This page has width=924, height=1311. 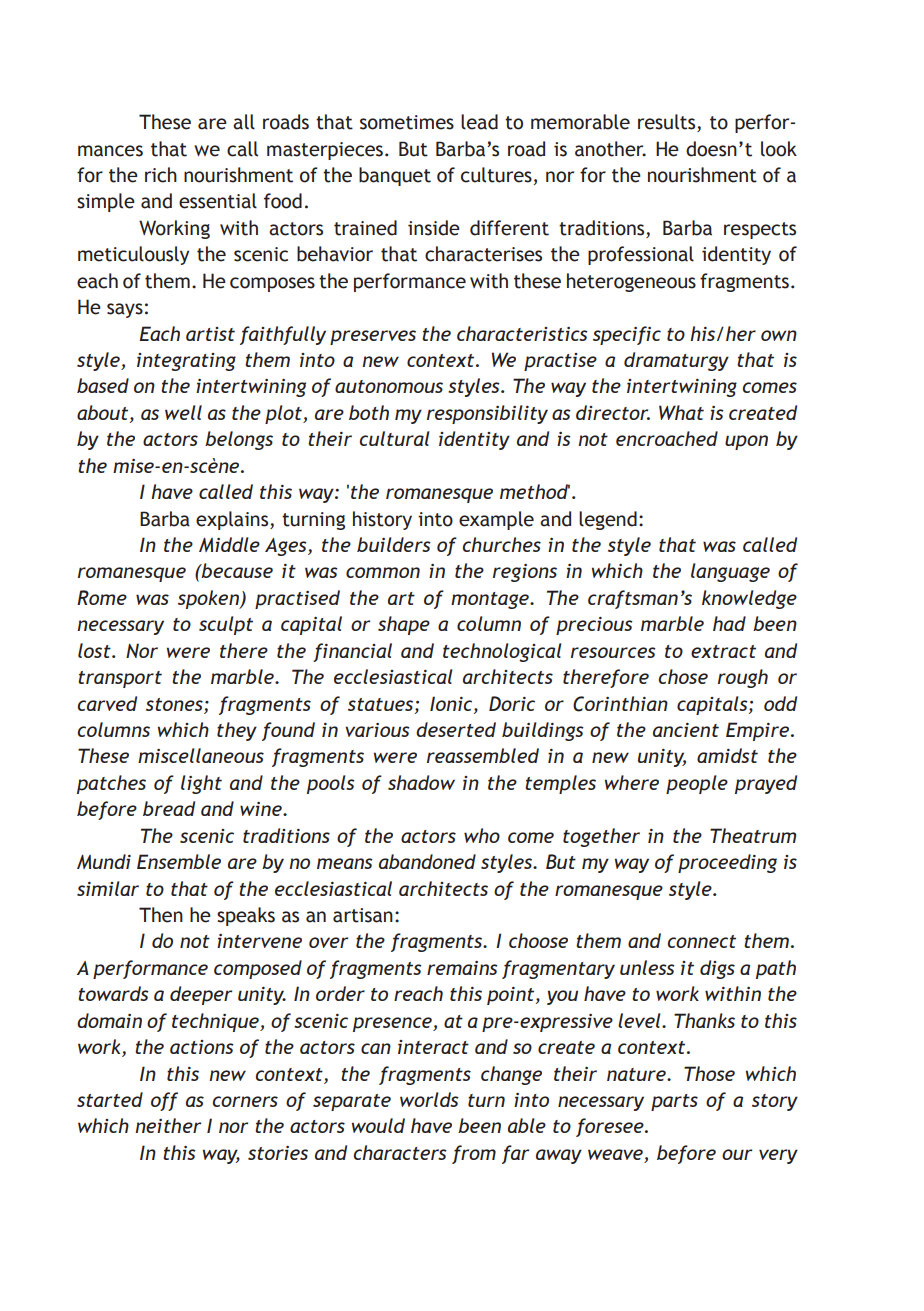 I want to click on rich, so click(x=161, y=175).
